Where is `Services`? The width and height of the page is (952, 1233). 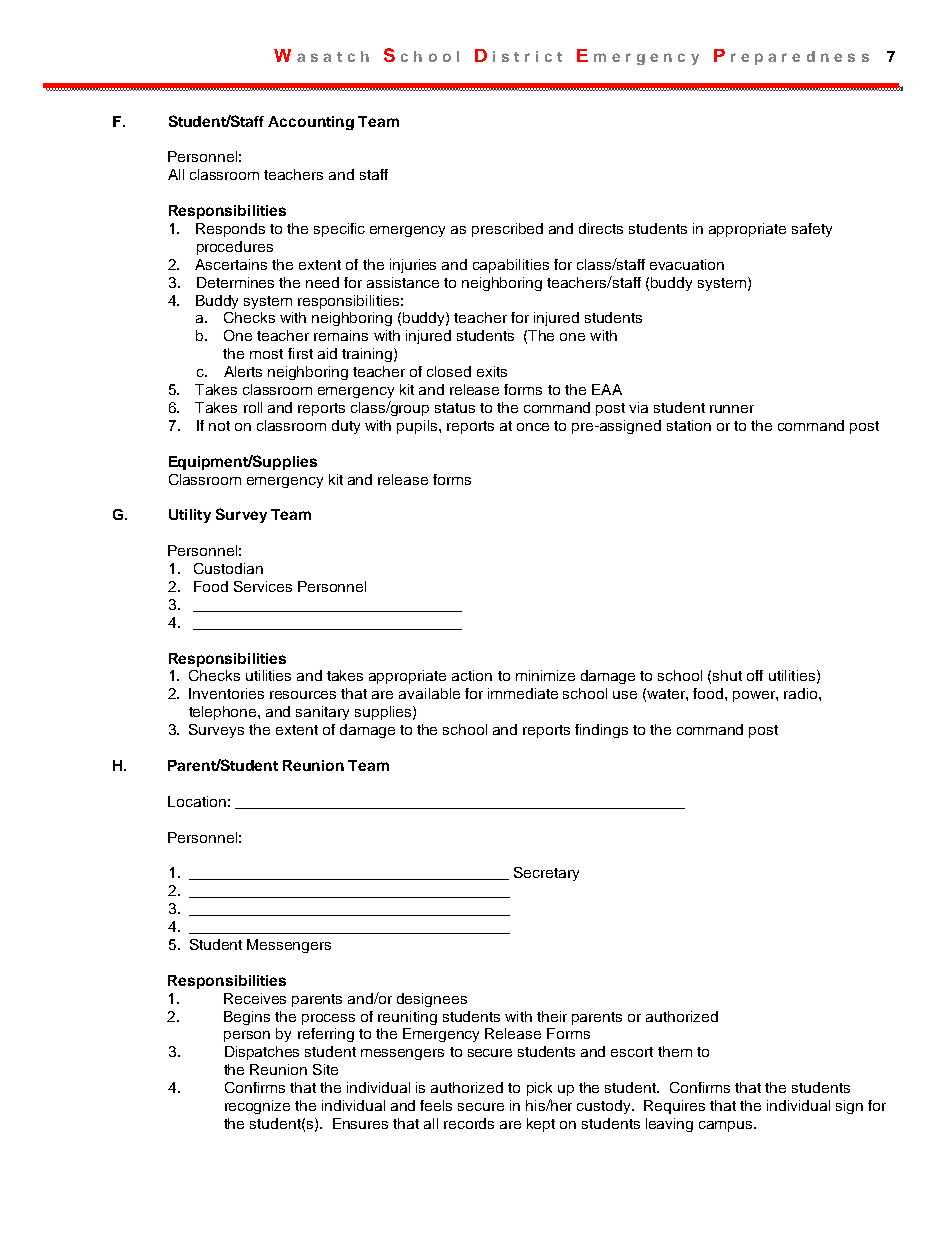
Services is located at coordinates (263, 586).
